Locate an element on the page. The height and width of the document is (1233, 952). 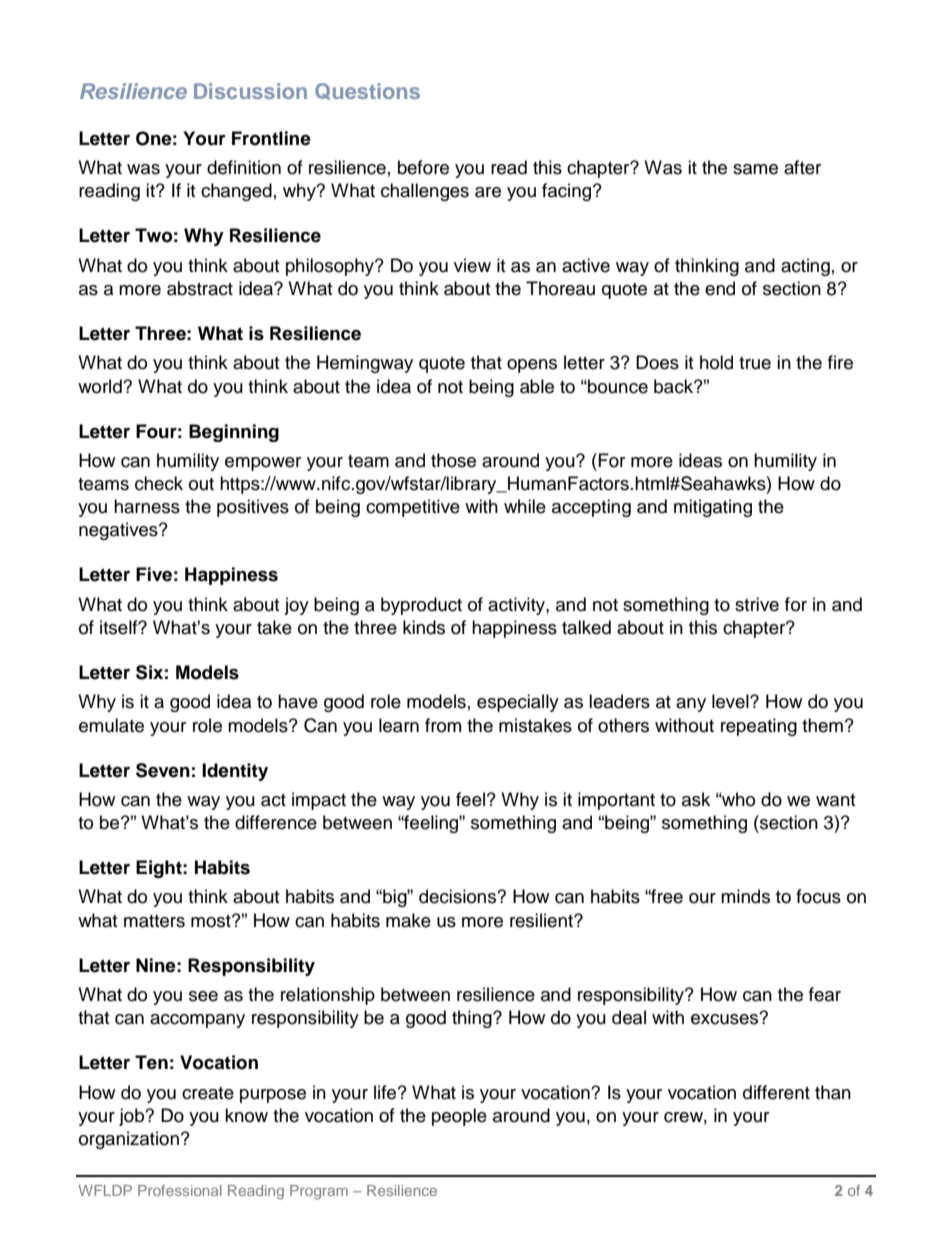
ask is located at coordinates (696, 799).
